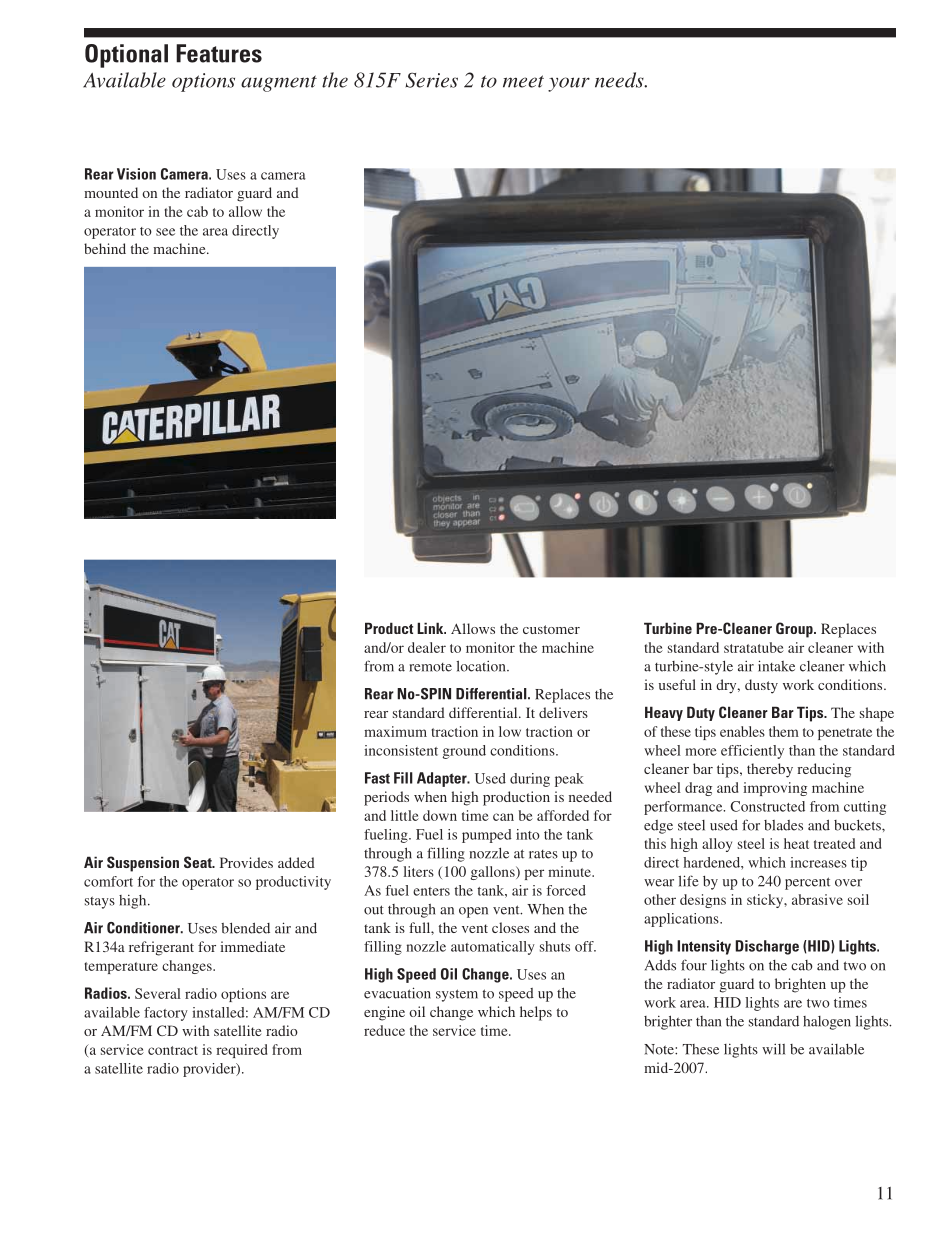  What do you see at coordinates (173, 1050) in the screenshot?
I see `contract` at bounding box center [173, 1050].
